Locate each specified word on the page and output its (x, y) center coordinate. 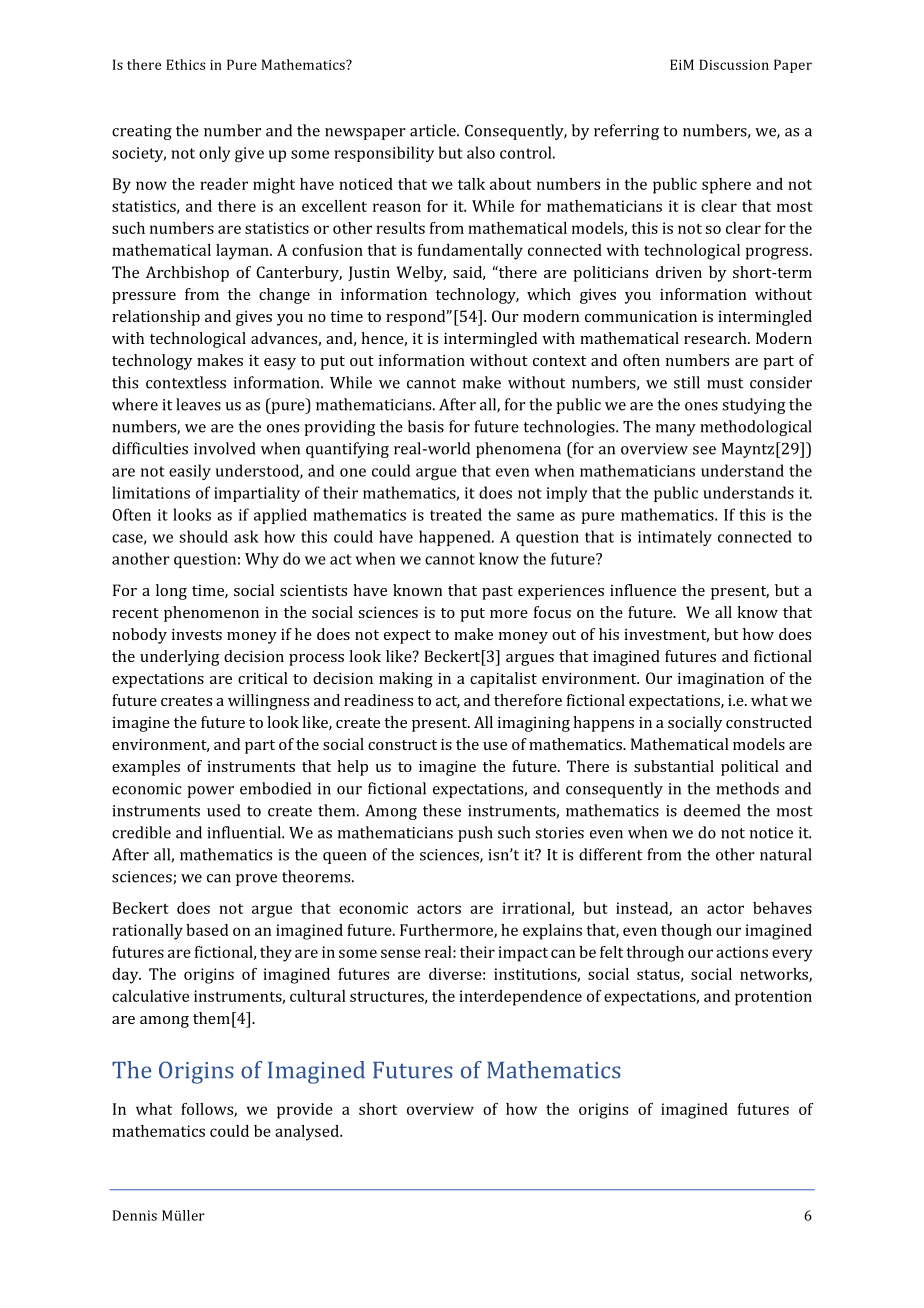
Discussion (734, 64)
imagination (721, 680)
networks (775, 975)
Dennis (135, 1215)
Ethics (185, 64)
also (481, 152)
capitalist (503, 680)
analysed (308, 1133)
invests (197, 634)
